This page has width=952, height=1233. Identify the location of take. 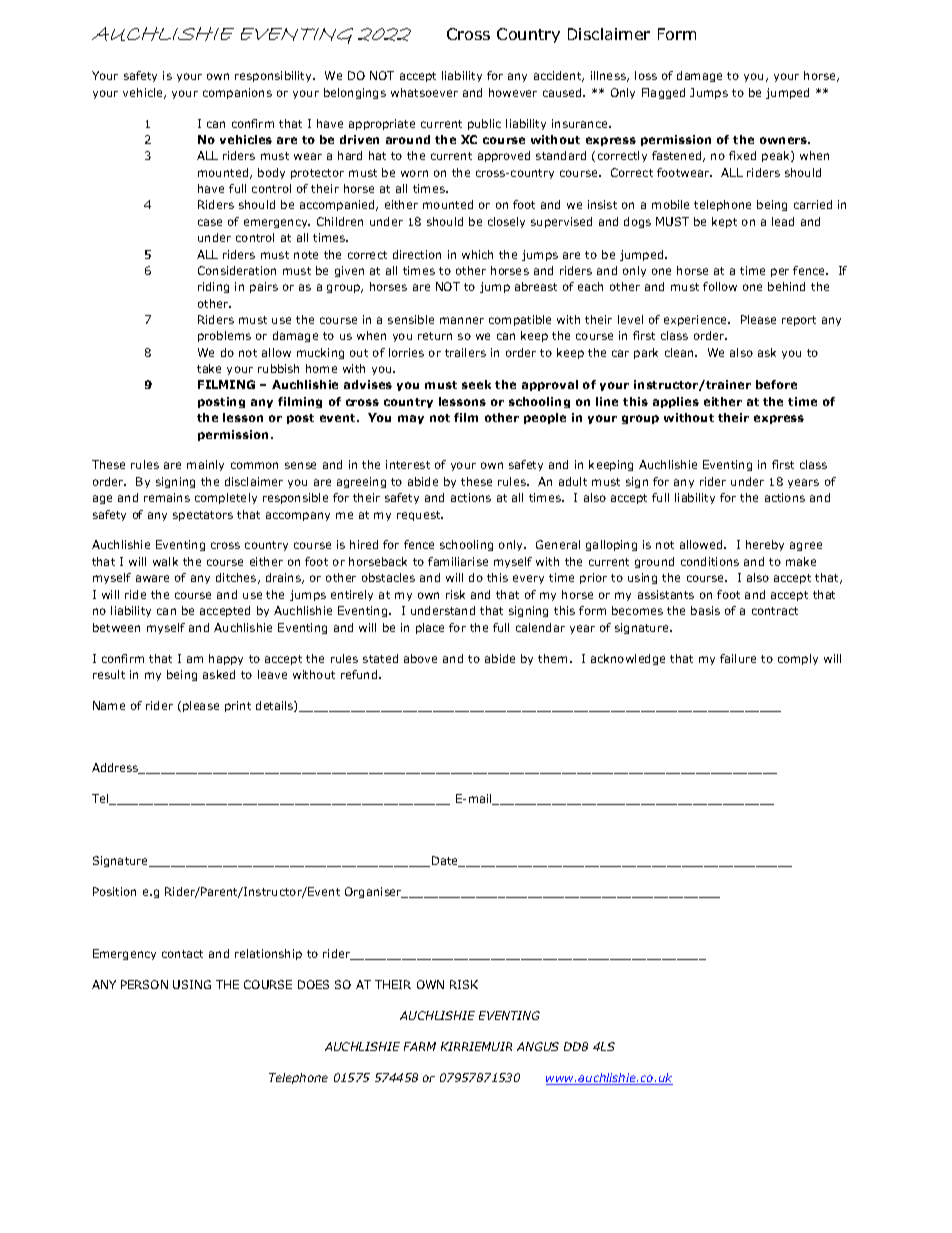
(209, 368).
